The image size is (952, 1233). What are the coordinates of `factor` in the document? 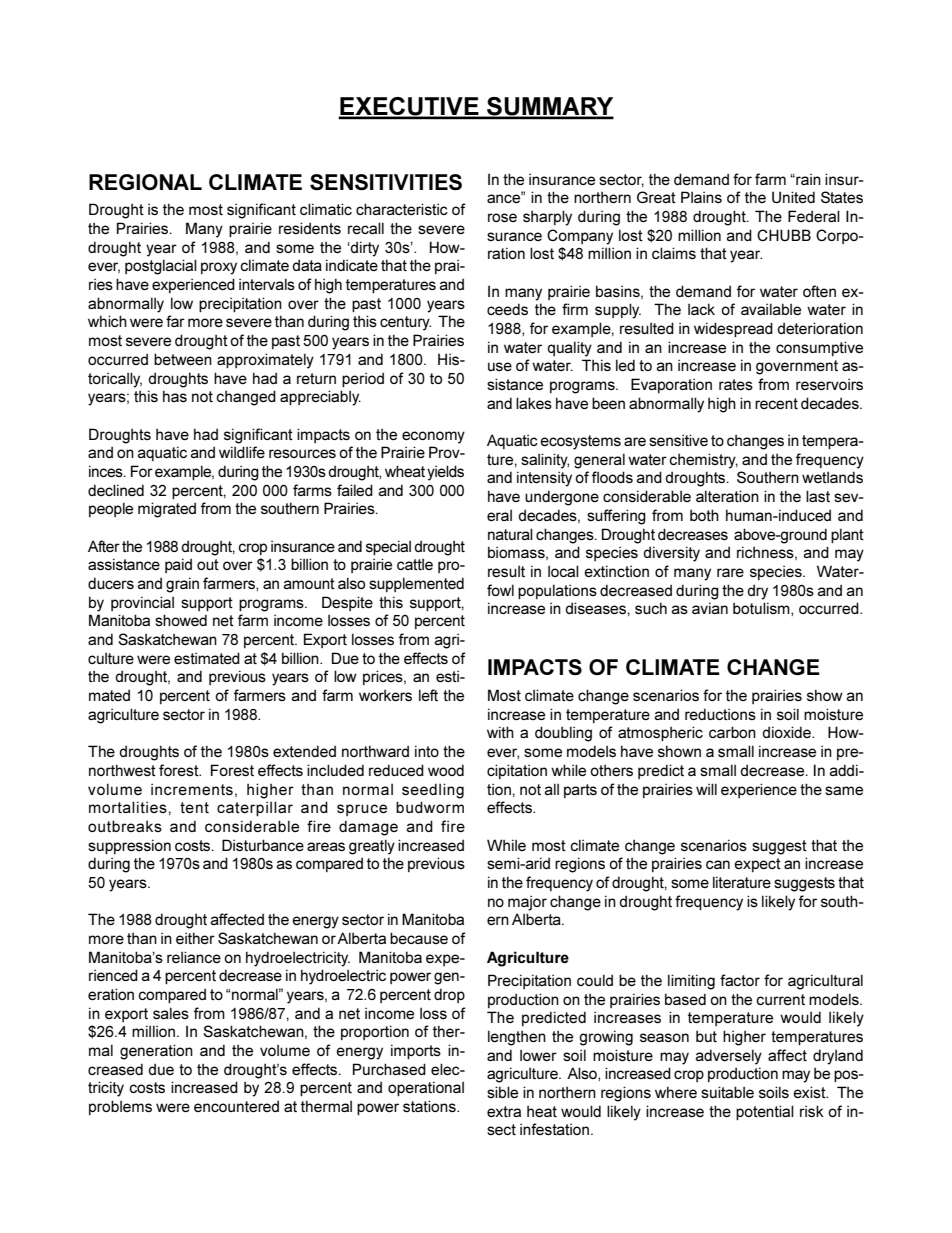 It's located at (740, 980).
